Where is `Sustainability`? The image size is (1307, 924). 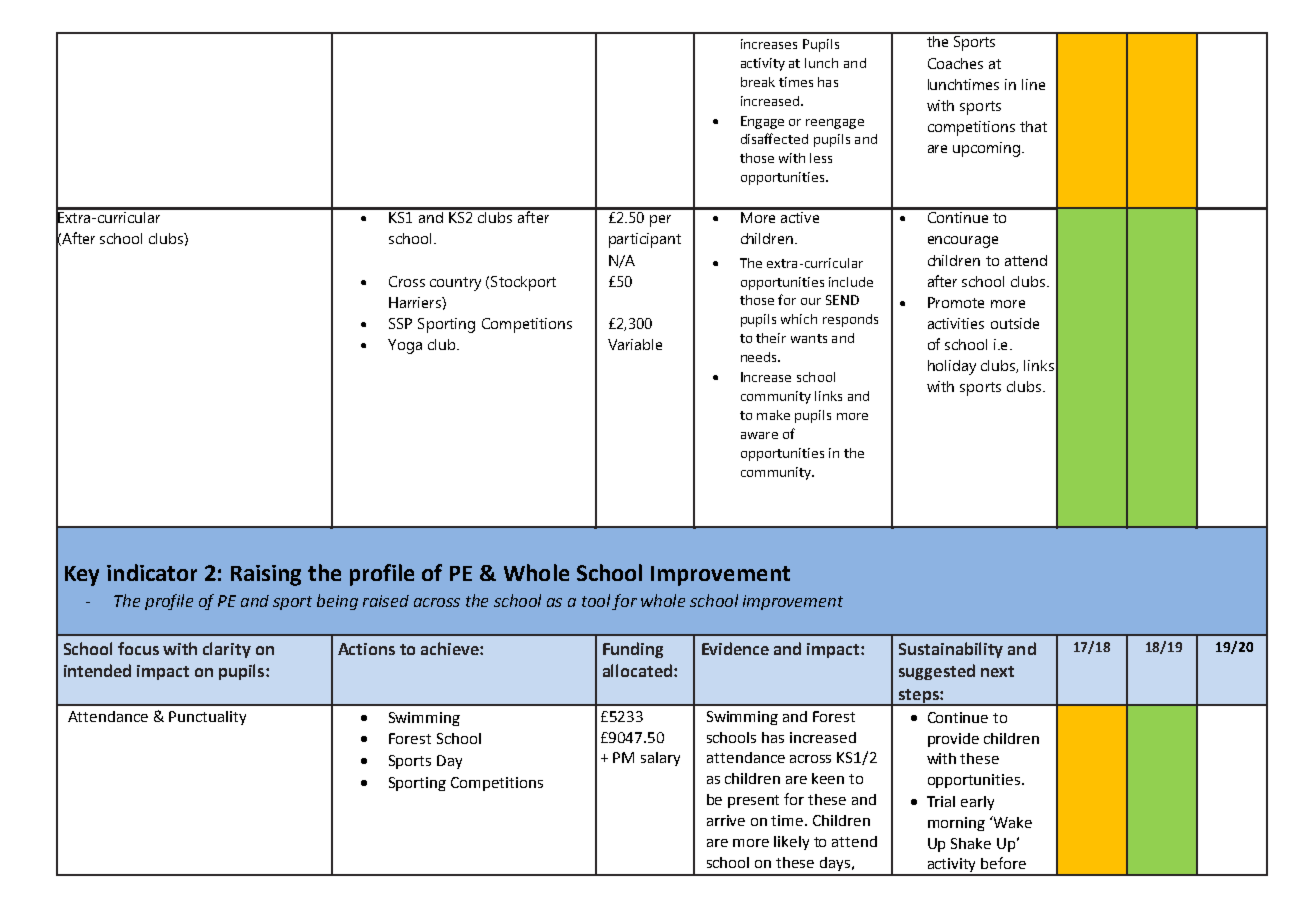 Sustainability is located at coordinates (951, 650).
